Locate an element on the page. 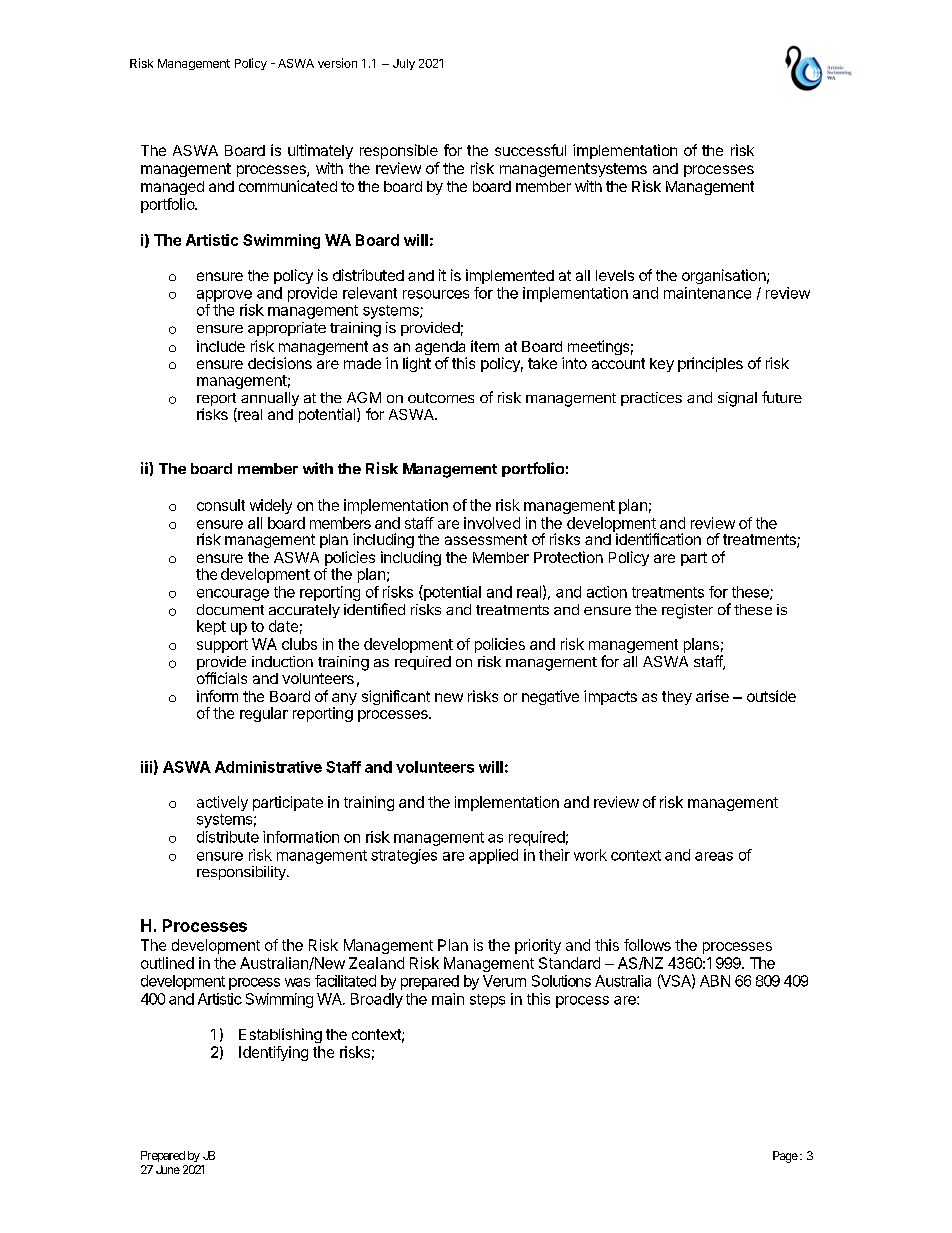 This image has height=1233, width=952. successful is located at coordinates (530, 150).
